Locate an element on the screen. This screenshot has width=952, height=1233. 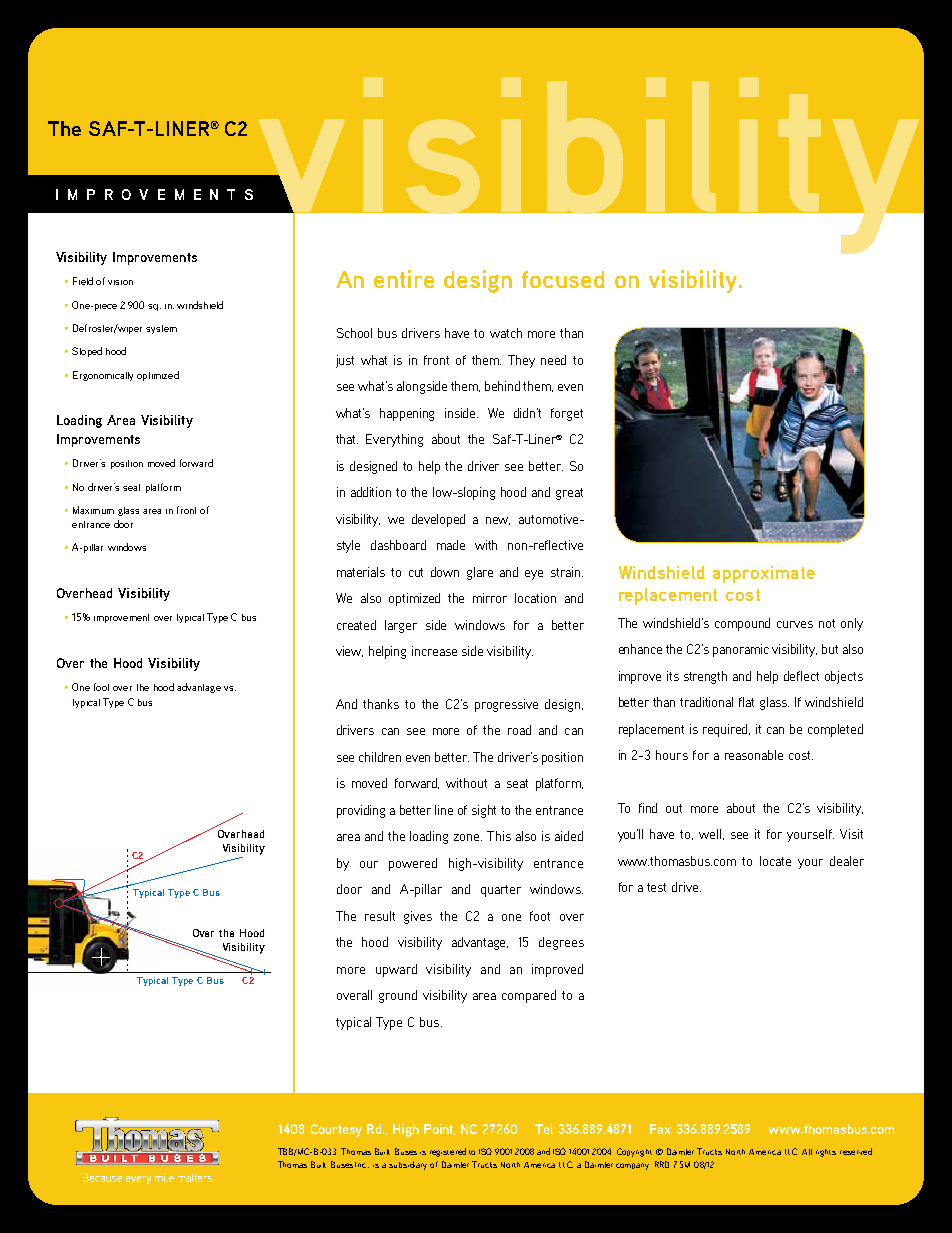
focused is located at coordinates (563, 279).
